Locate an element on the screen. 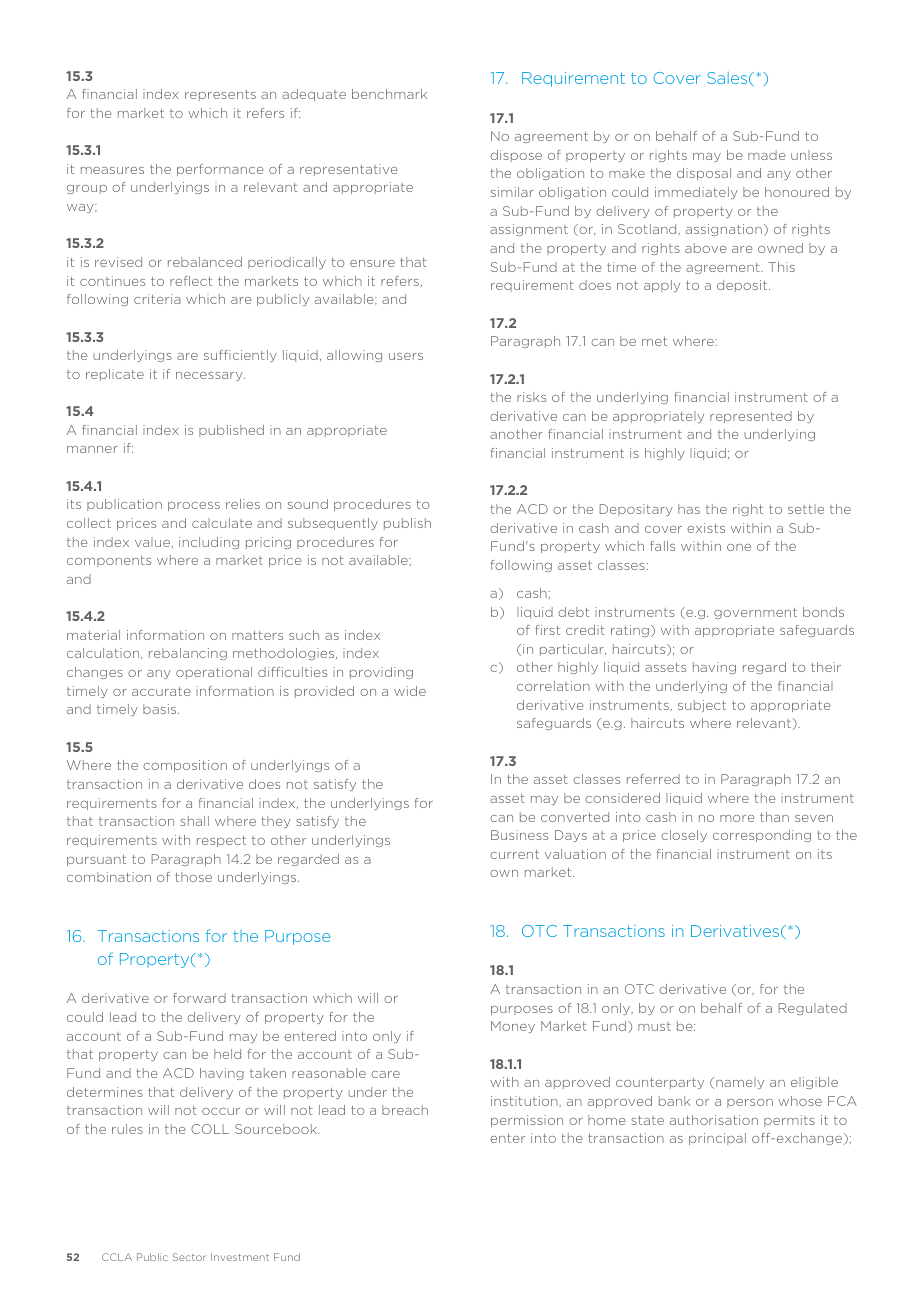  Money is located at coordinates (513, 1027).
